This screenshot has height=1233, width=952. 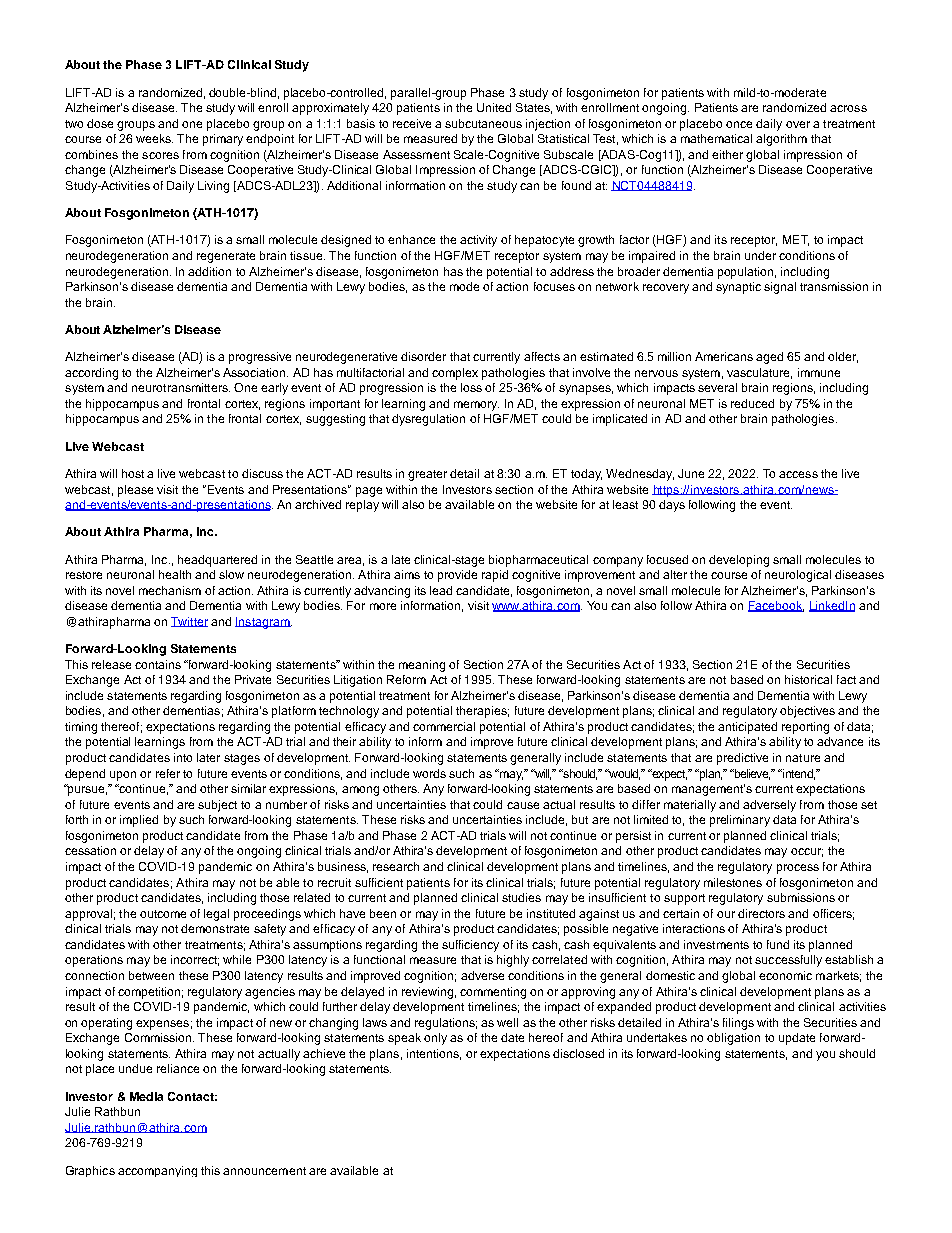 What do you see at coordinates (435, 1039) in the screenshot?
I see `only` at bounding box center [435, 1039].
